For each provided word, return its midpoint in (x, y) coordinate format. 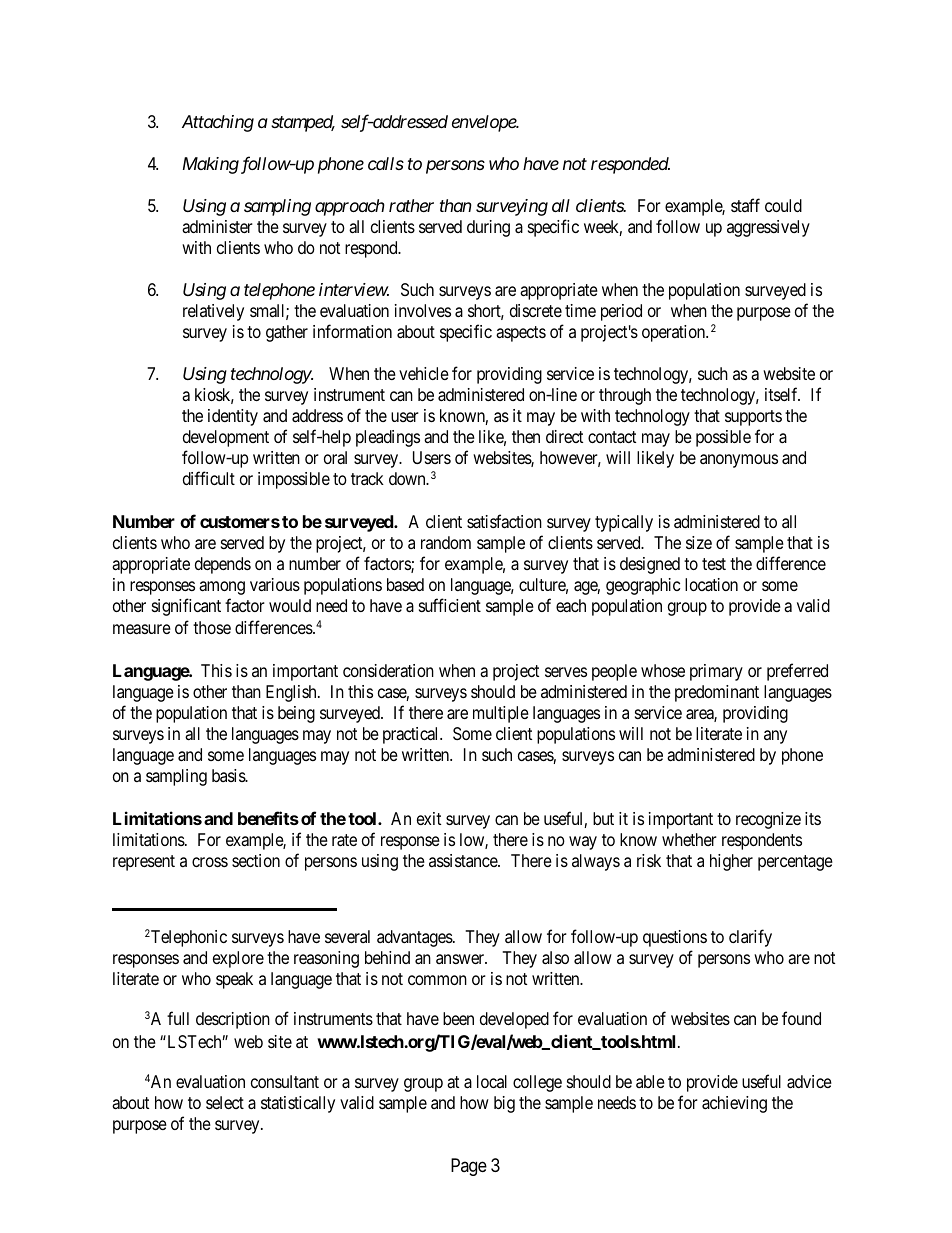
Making (211, 165)
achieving (734, 1104)
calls (386, 163)
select (225, 1102)
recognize (768, 820)
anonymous (739, 461)
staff (745, 205)
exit (429, 818)
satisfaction (504, 521)
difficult (209, 478)
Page (469, 1167)
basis (229, 775)
